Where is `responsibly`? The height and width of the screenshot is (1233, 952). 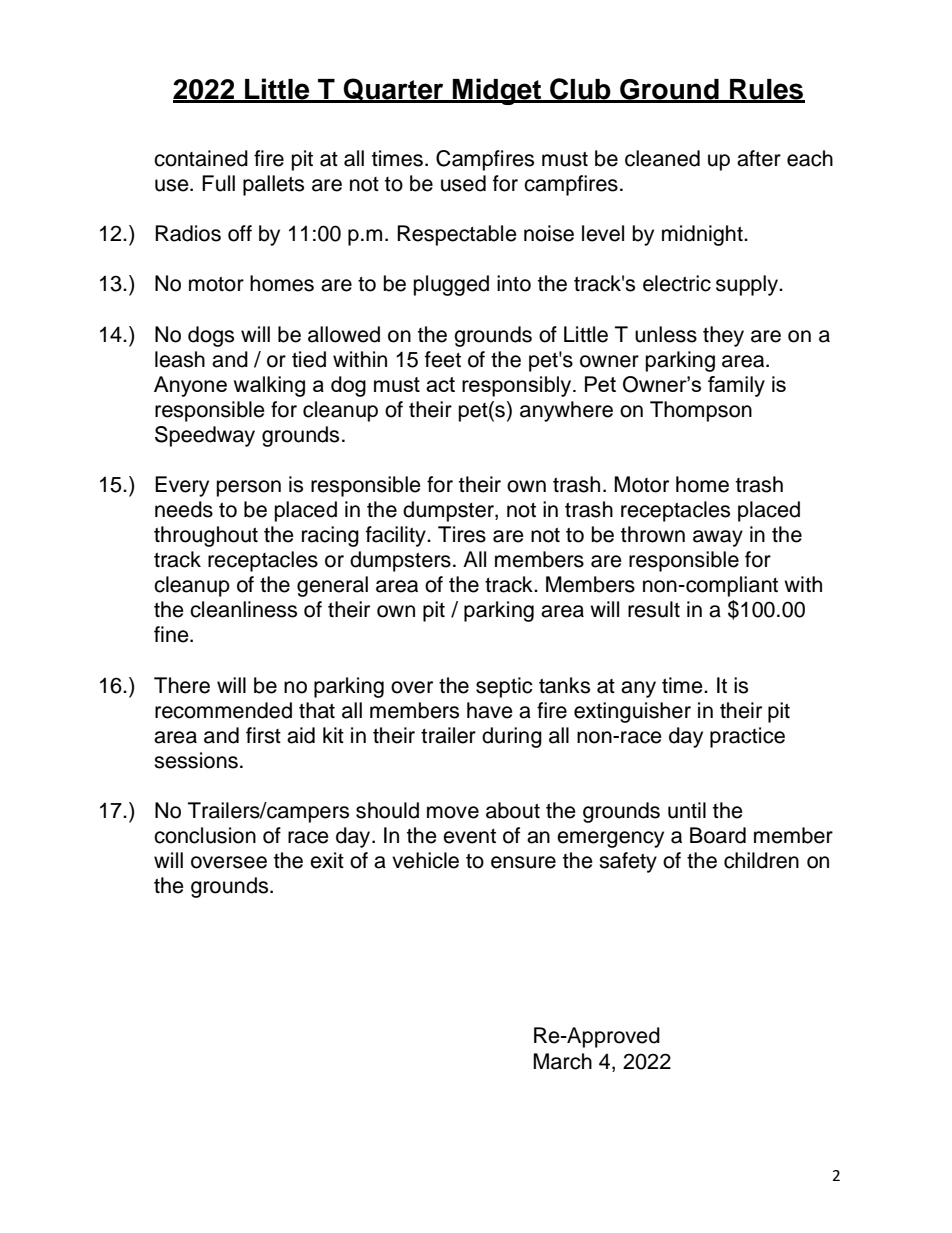
responsibly is located at coordinates (518, 386).
